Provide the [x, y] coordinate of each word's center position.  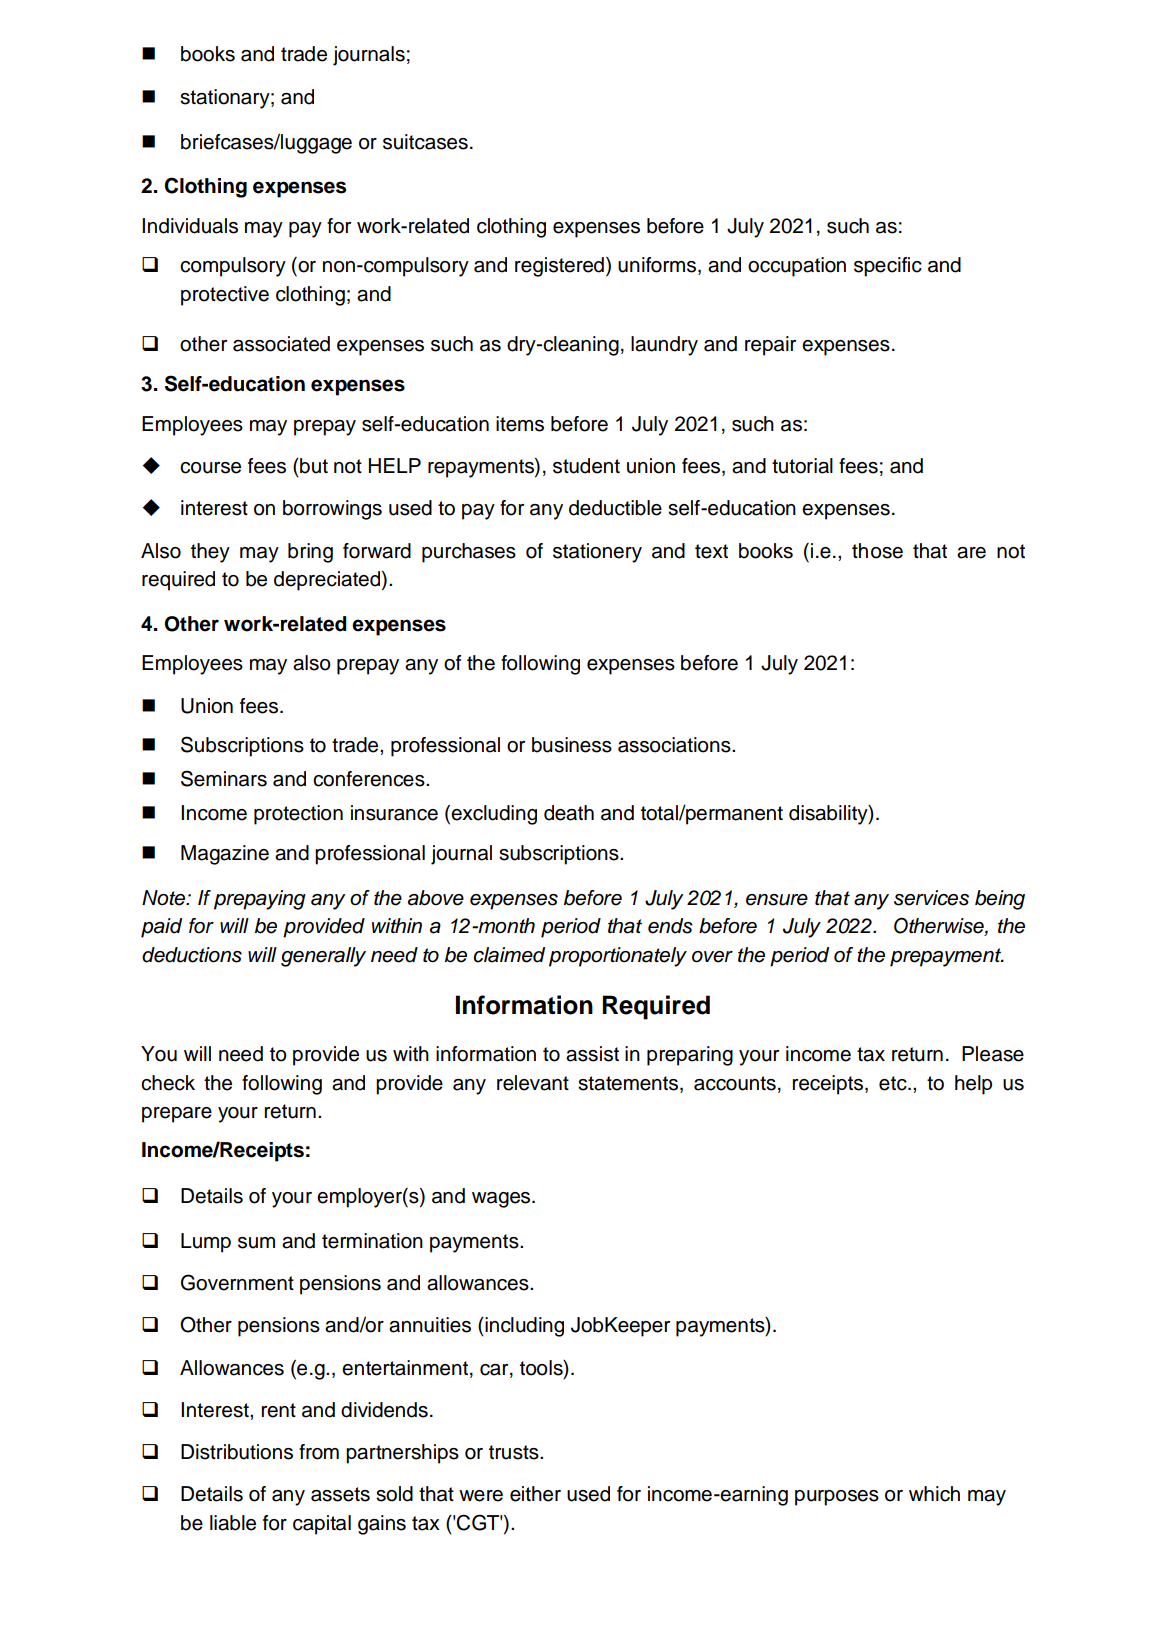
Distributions [237, 1452]
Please [993, 1054]
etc [894, 1083]
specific [888, 267]
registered [559, 267]
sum [256, 1243]
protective [225, 296]
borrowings [332, 510]
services [931, 898]
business [572, 745]
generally [323, 957]
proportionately [618, 957]
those [877, 551]
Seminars [224, 778]
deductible [615, 508]
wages [502, 1200]
